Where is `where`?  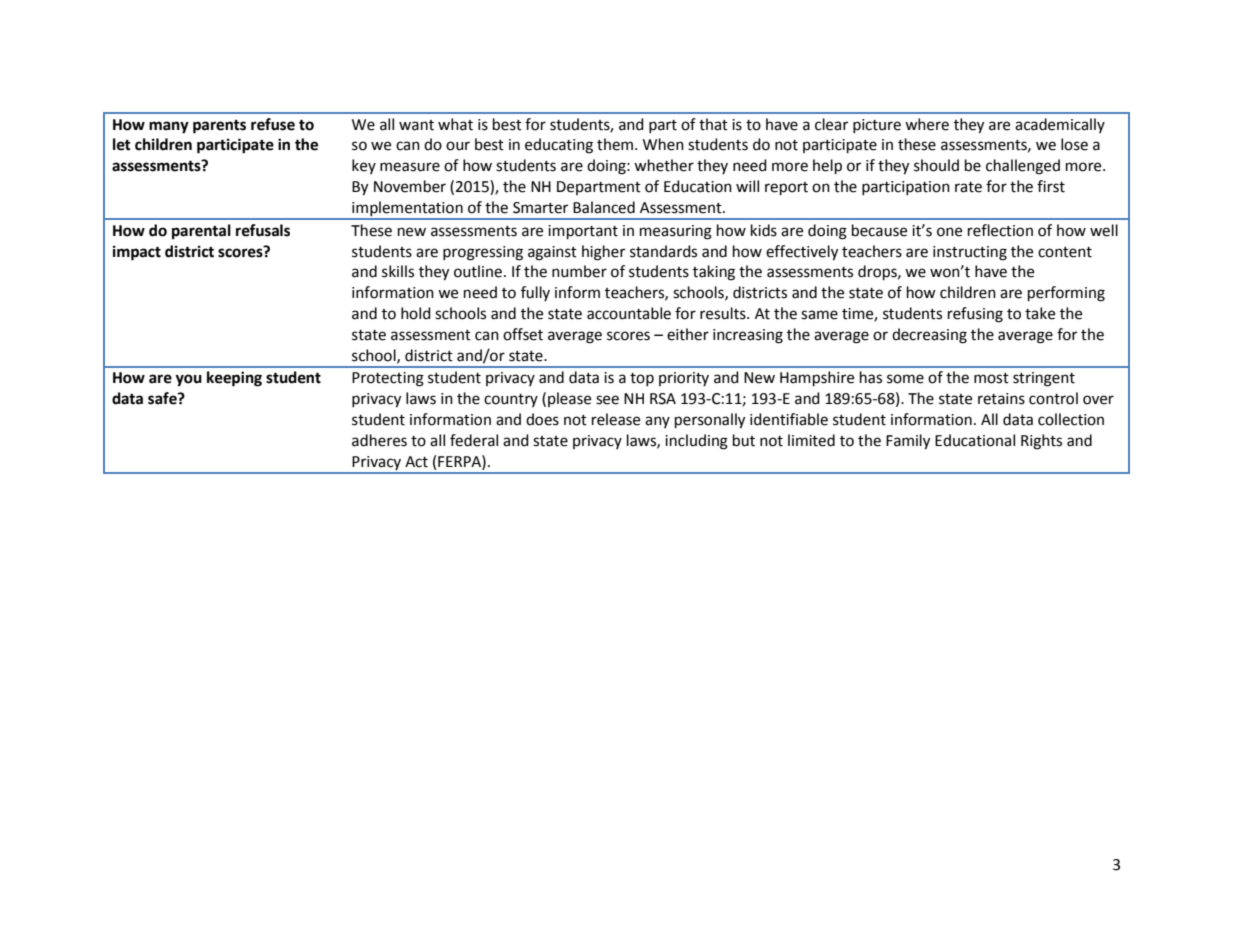
where is located at coordinates (927, 124).
